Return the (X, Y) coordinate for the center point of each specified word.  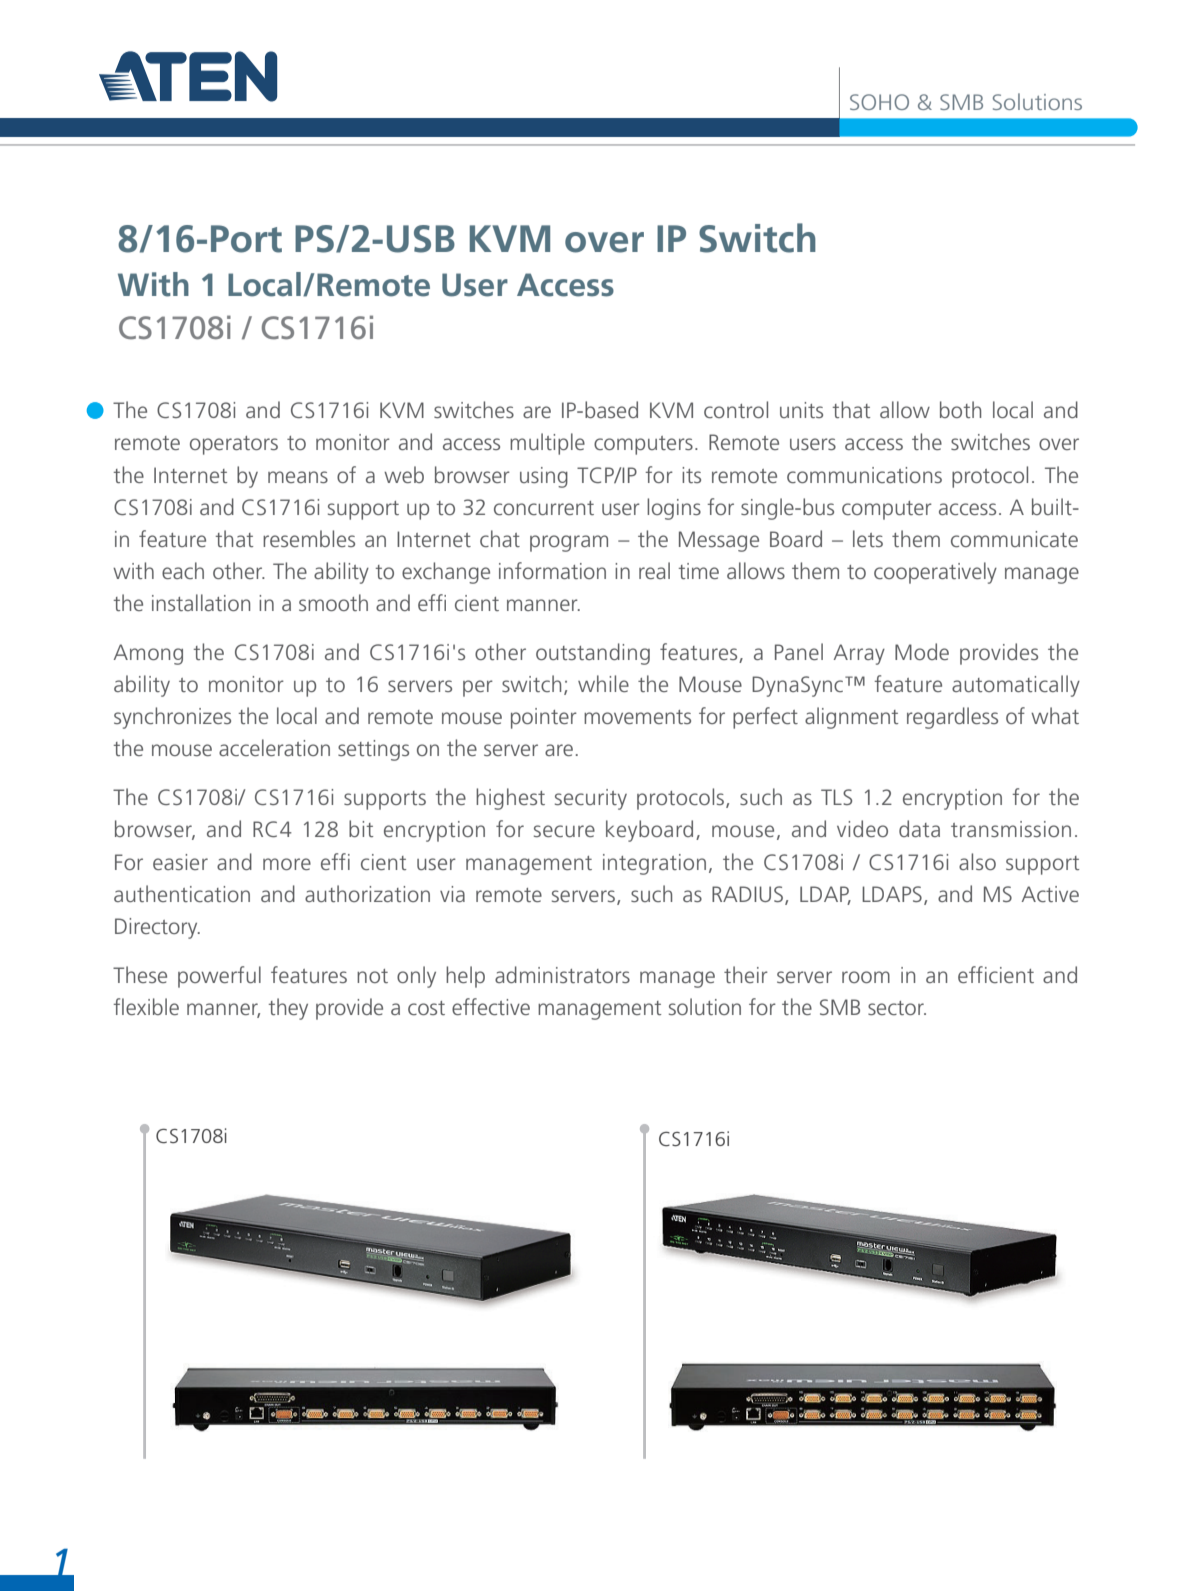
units (801, 410)
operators (234, 445)
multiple (547, 444)
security (591, 799)
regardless (952, 718)
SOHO (879, 102)
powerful (219, 977)
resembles (309, 538)
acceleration (274, 747)
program (569, 543)
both (960, 409)
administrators (562, 974)
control (736, 409)
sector (897, 1008)
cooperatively (935, 573)
